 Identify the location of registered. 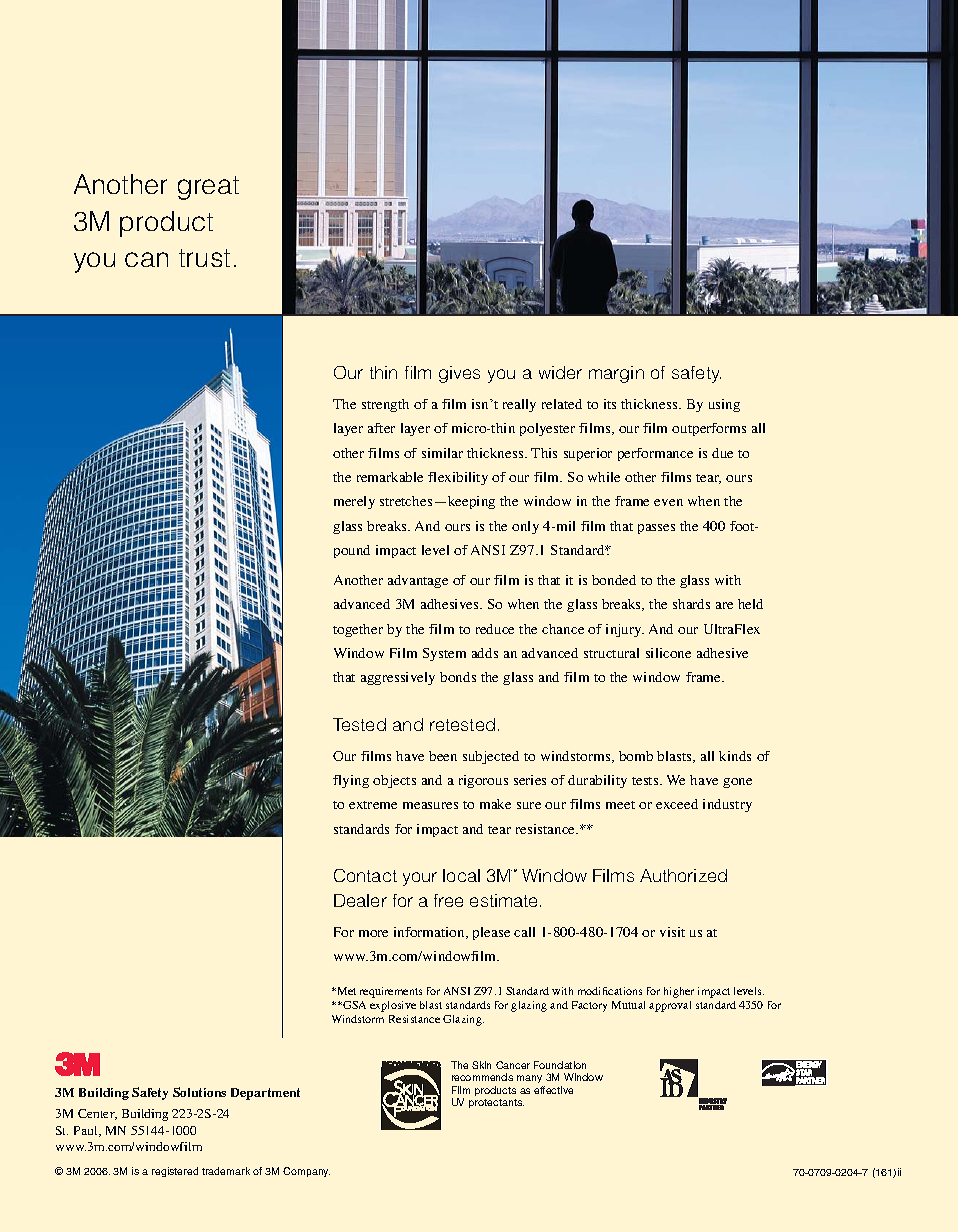
(175, 1172).
